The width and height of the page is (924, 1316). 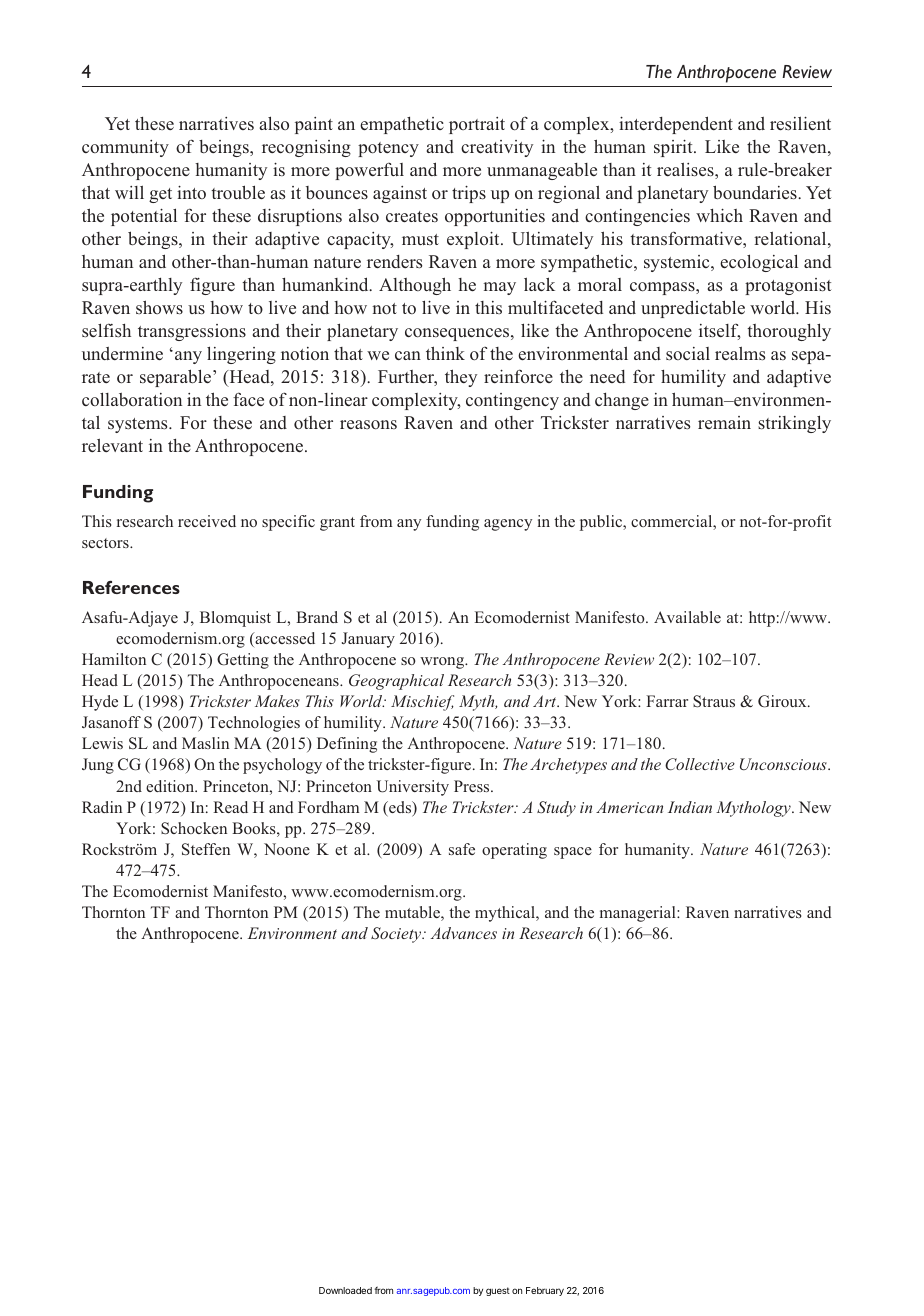 I want to click on guest, so click(x=498, y=1291).
